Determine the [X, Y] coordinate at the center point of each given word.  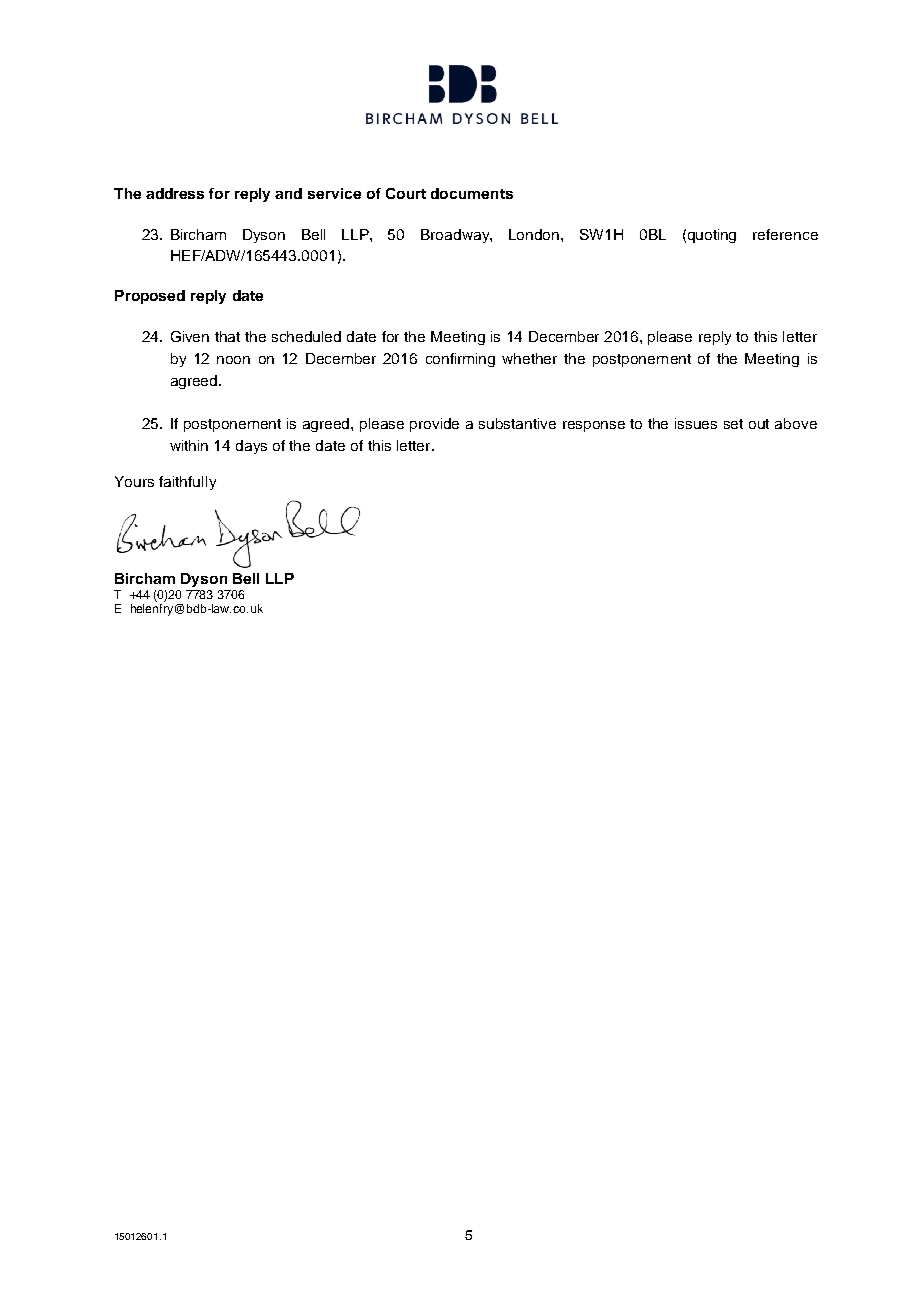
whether [529, 358]
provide [434, 425]
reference [785, 234]
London [535, 234]
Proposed [150, 297]
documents [472, 193]
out [759, 424]
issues [696, 423]
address [175, 193]
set [733, 424]
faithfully [187, 483]
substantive [517, 423]
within [189, 445]
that [227, 336]
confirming [460, 360]
